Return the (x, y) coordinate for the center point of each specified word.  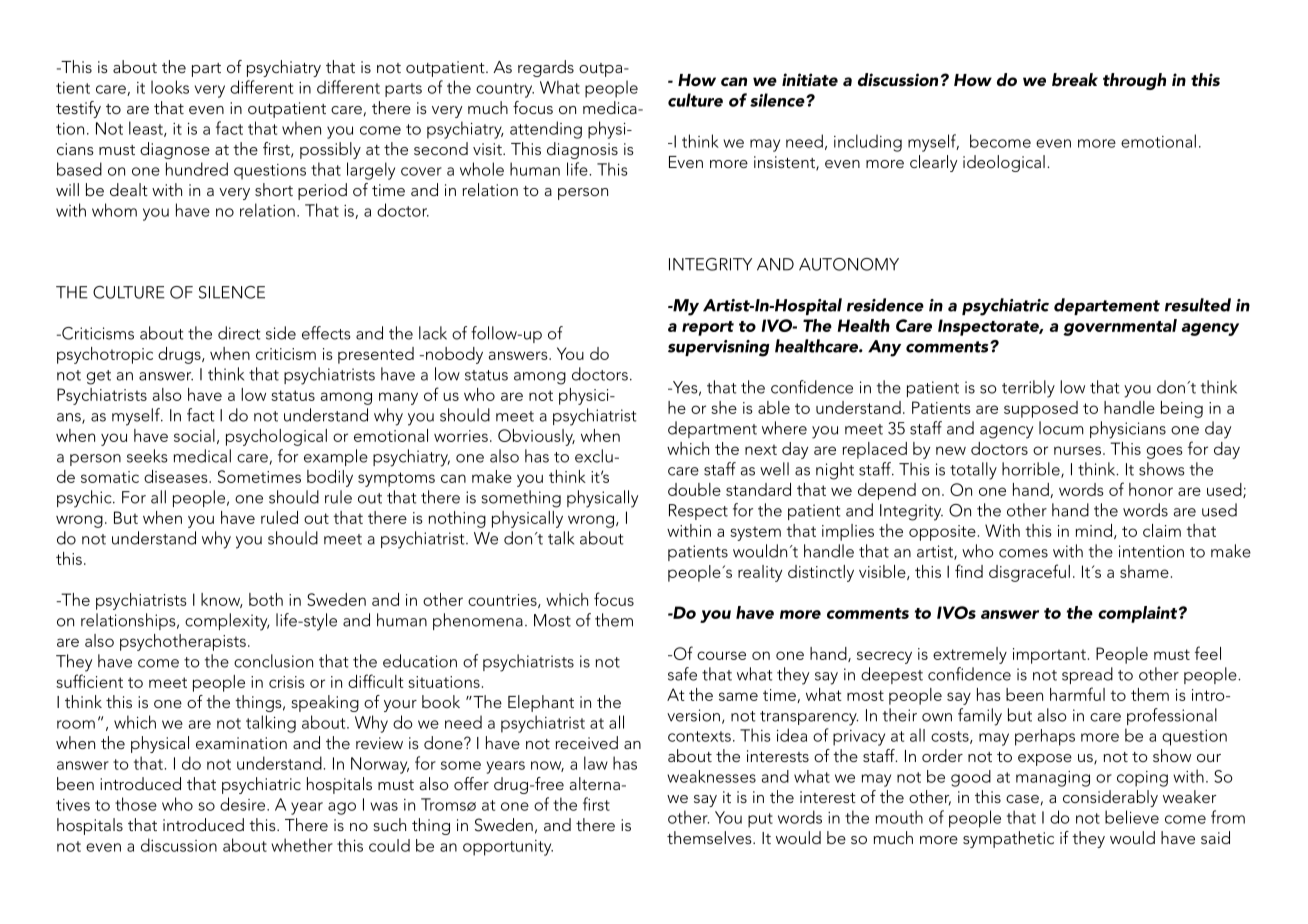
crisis (287, 682)
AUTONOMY (849, 264)
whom (114, 210)
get (99, 377)
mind (1093, 530)
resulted (1198, 305)
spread (1087, 675)
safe (682, 674)
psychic (85, 499)
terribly (1028, 389)
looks (170, 87)
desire (244, 804)
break (1075, 79)
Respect (698, 512)
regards (546, 68)
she (724, 407)
